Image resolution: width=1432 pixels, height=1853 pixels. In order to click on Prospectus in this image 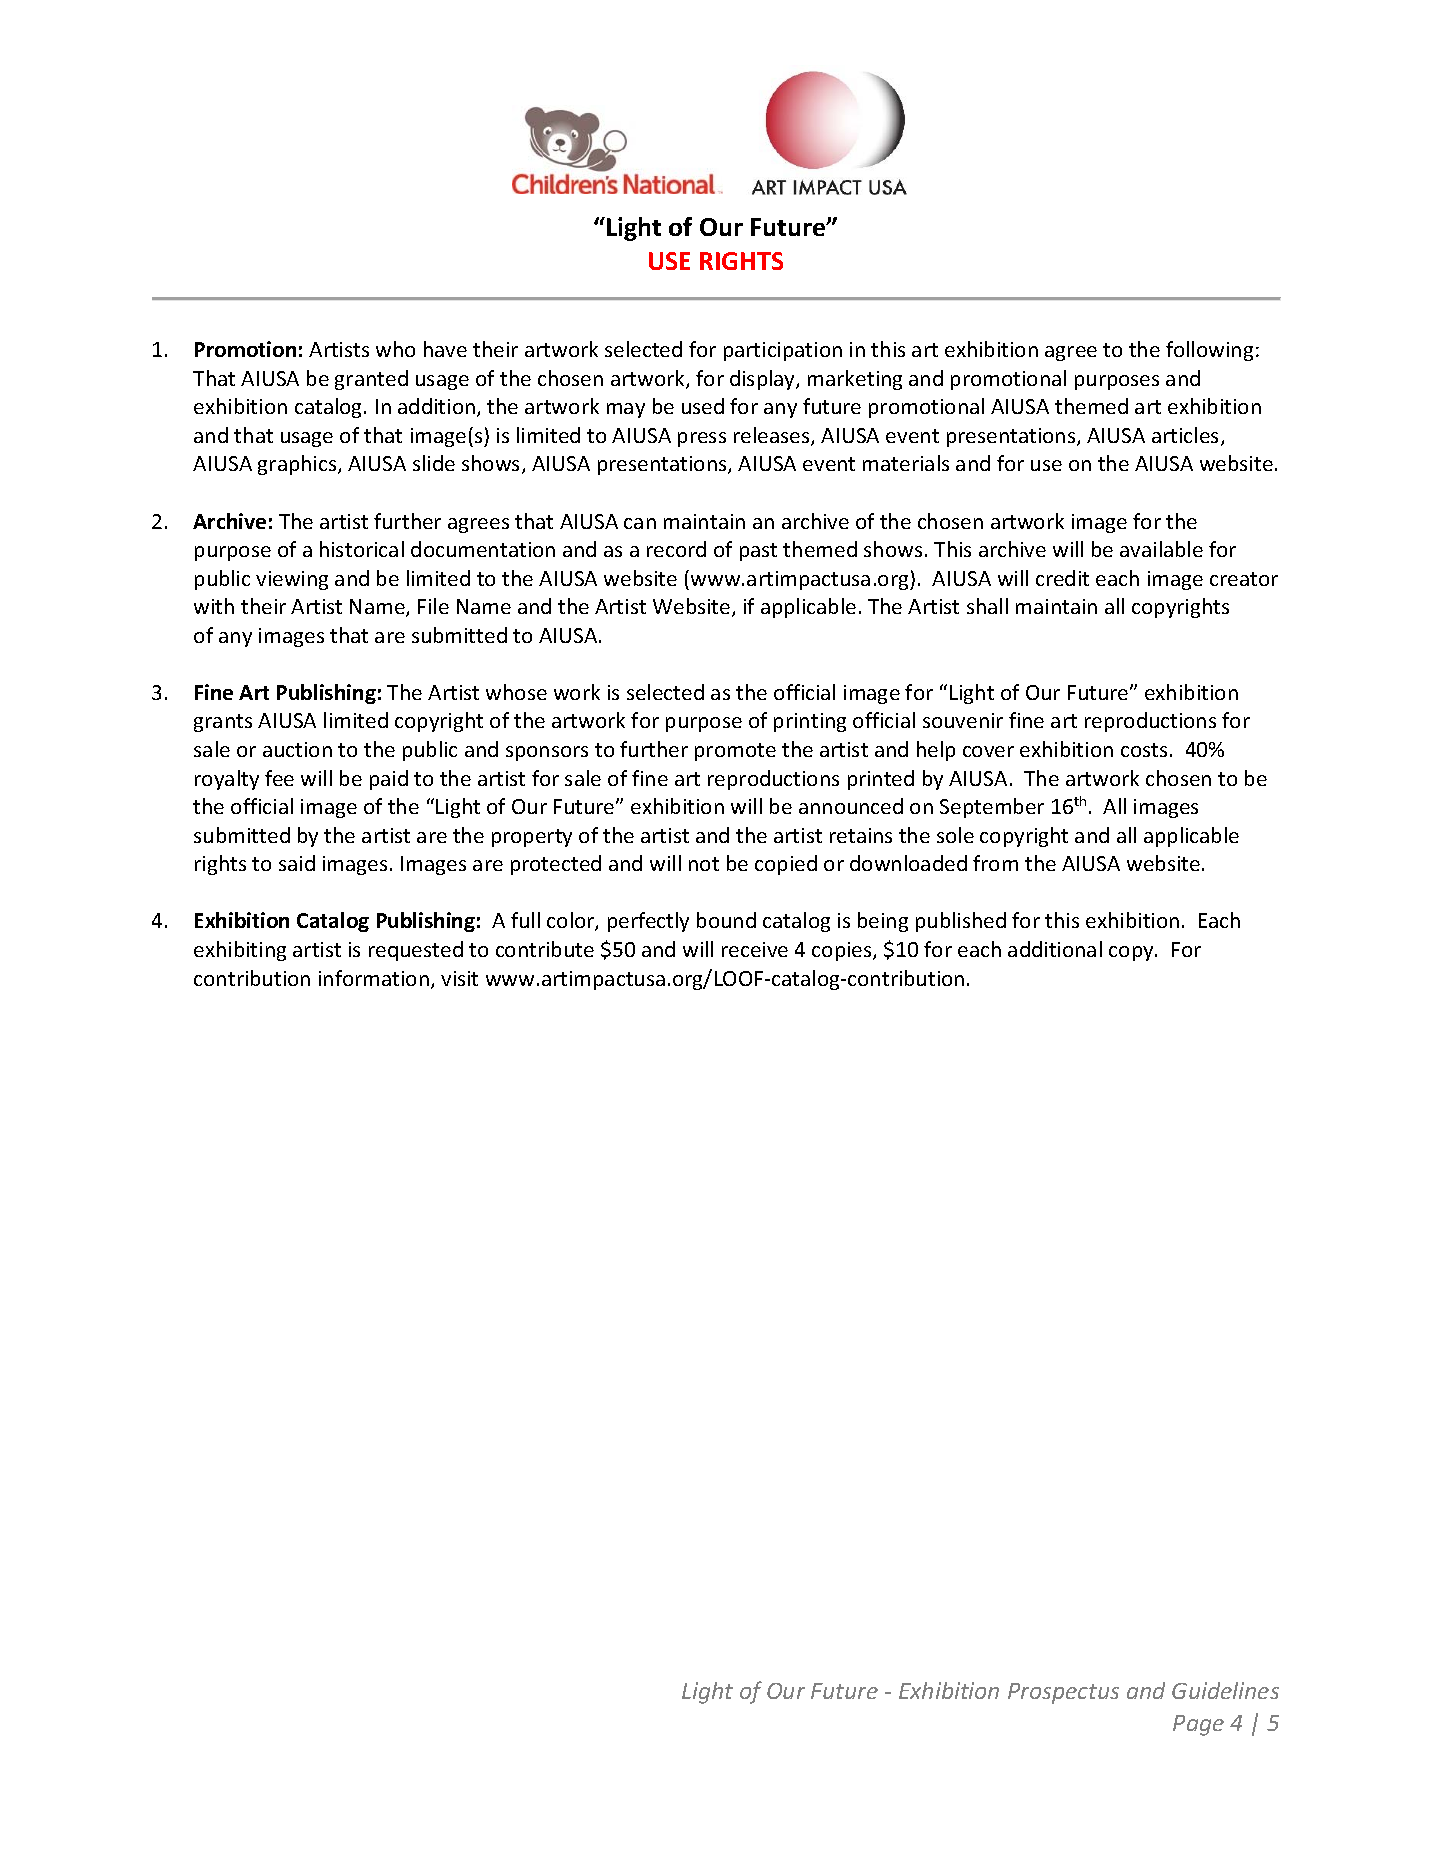, I will do `click(1063, 1693)`.
